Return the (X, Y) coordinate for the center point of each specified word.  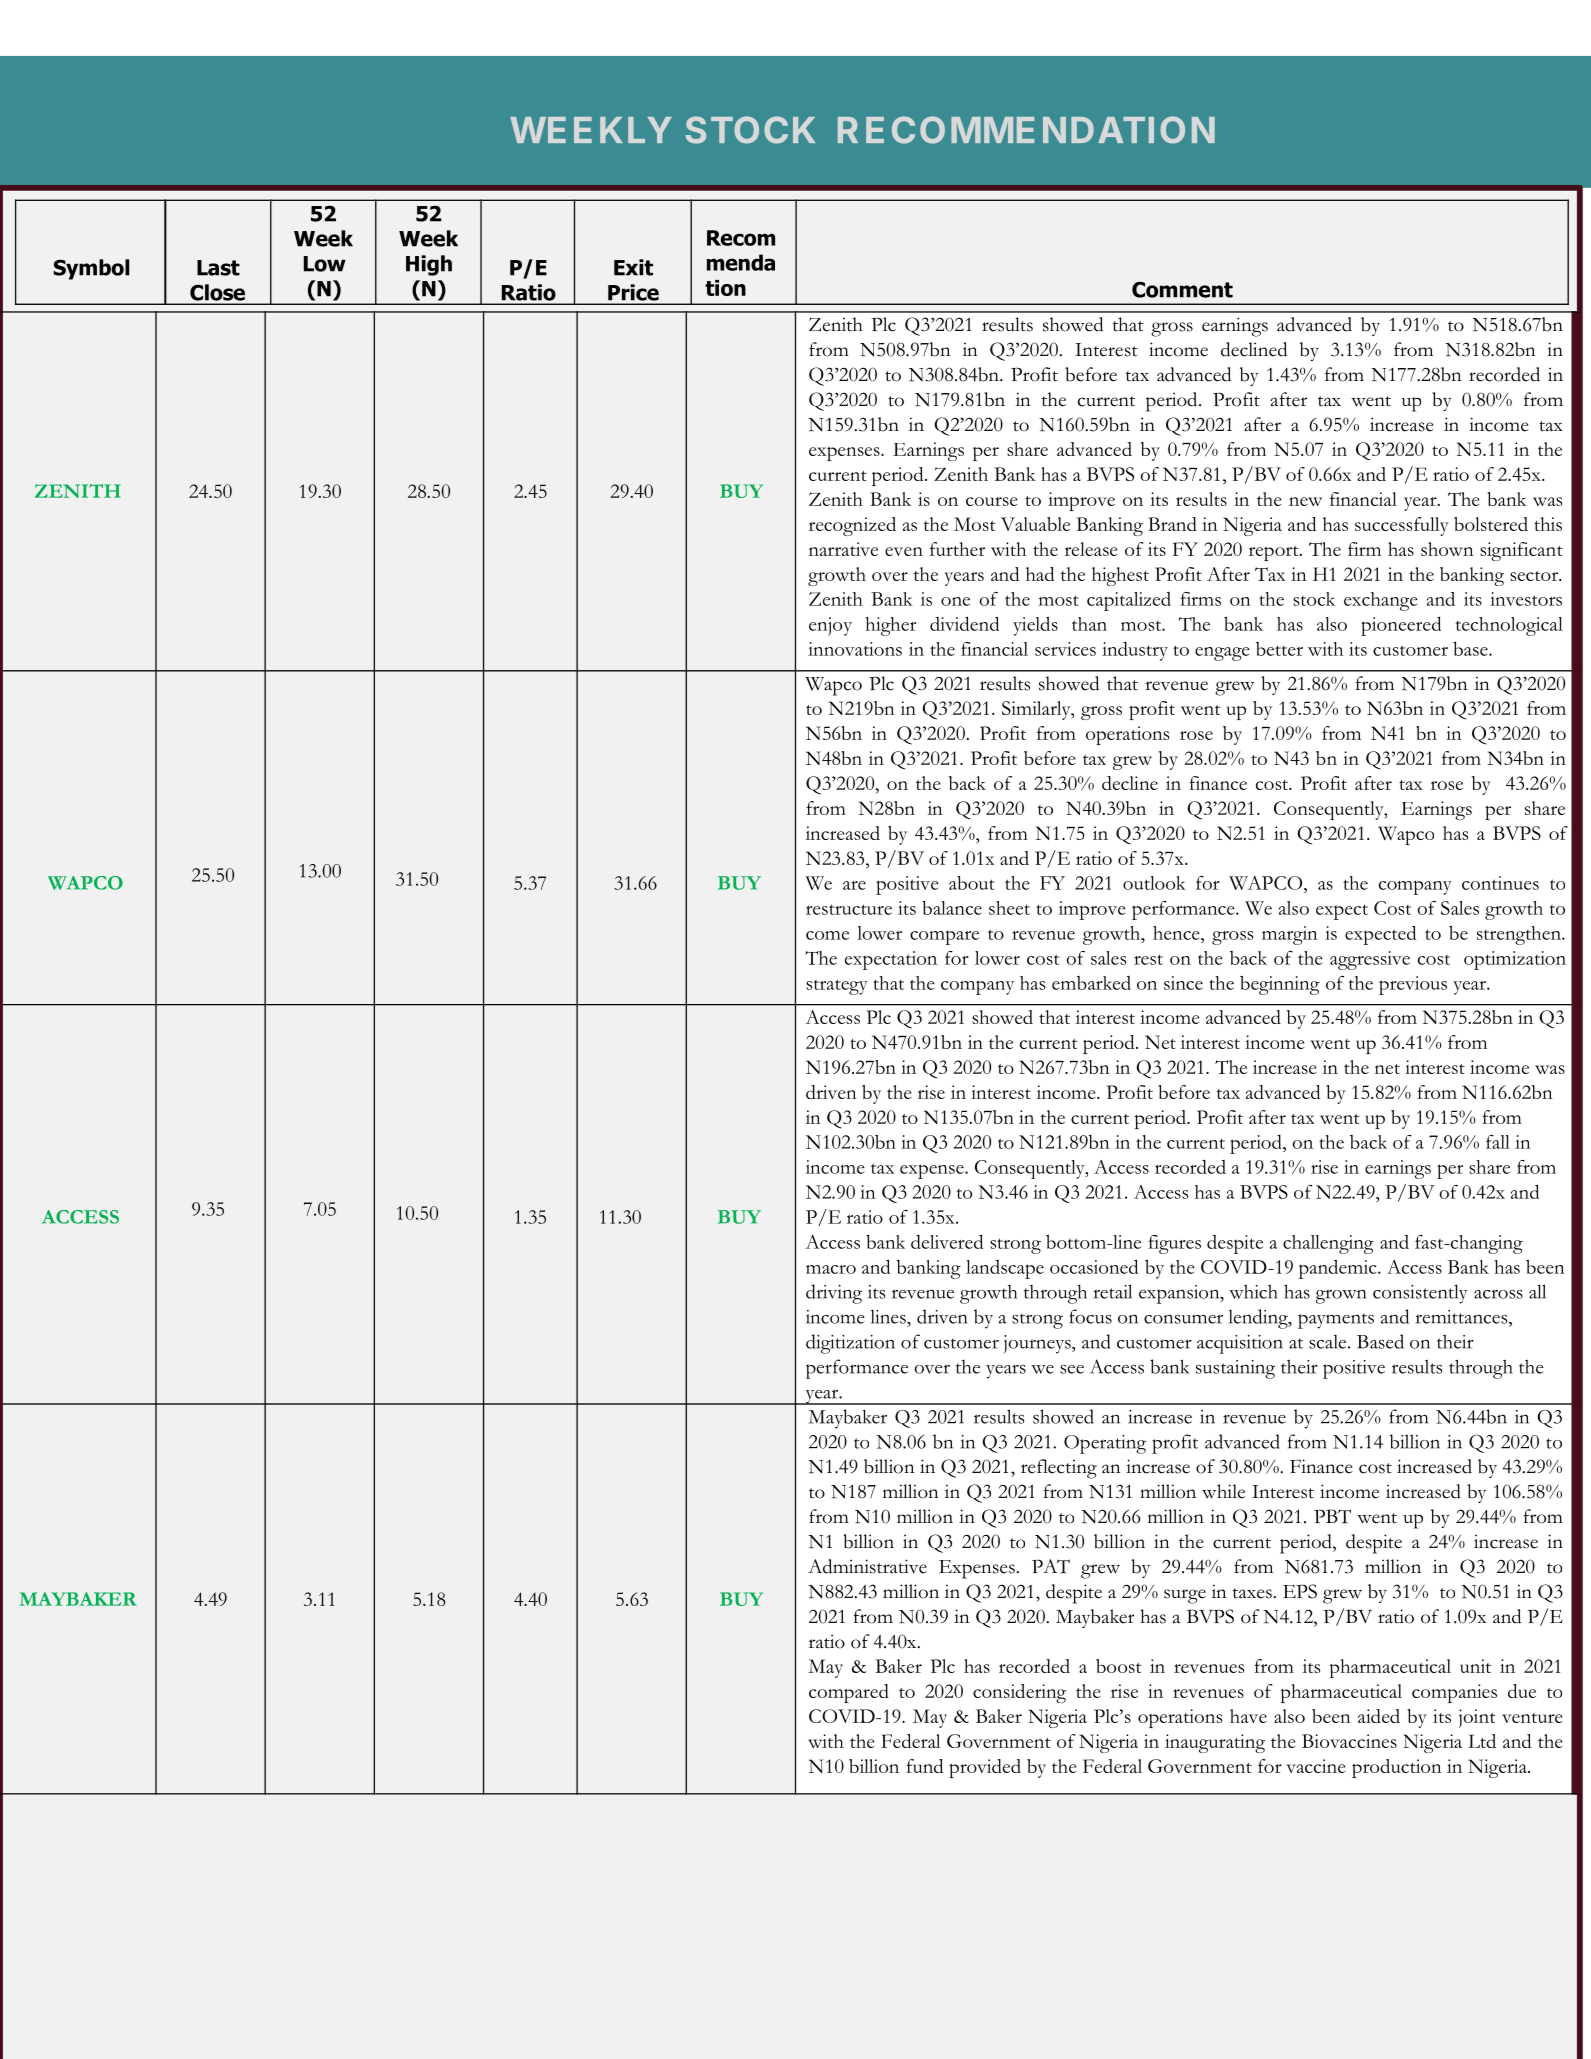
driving (834, 1294)
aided (1379, 1716)
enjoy (830, 626)
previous (1413, 985)
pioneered (1401, 626)
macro (831, 1269)
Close (217, 292)
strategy (837, 987)
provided (985, 1768)
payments (1336, 1321)
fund (924, 1766)
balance (952, 908)
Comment (1182, 289)
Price (633, 292)
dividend (964, 623)
